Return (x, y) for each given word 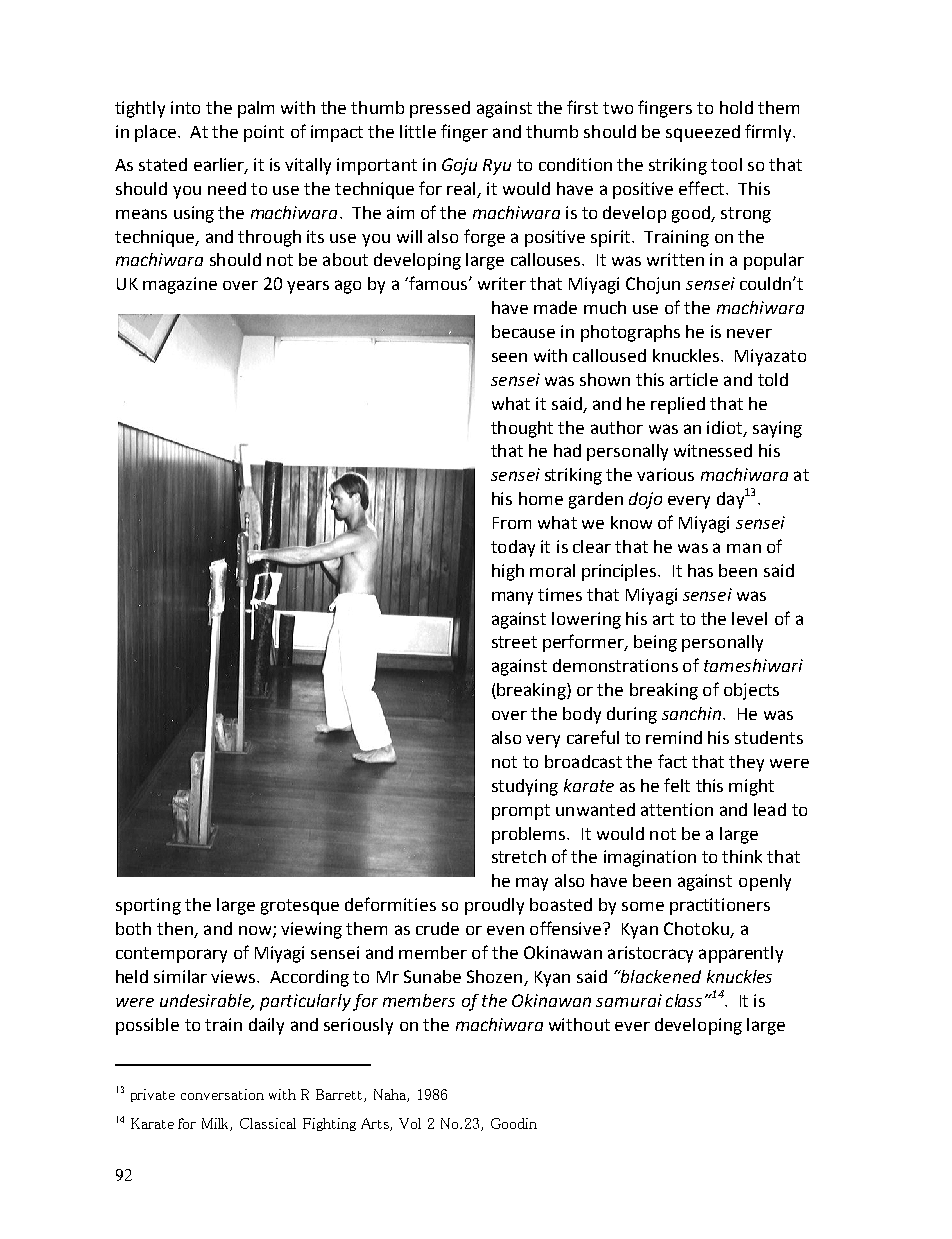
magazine (180, 285)
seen (509, 357)
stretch (519, 856)
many (512, 598)
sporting (148, 906)
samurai (629, 1000)
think (742, 856)
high (508, 572)
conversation (222, 1094)
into (185, 107)
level (749, 618)
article (694, 379)
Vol (410, 1123)
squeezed (703, 133)
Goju (459, 166)
